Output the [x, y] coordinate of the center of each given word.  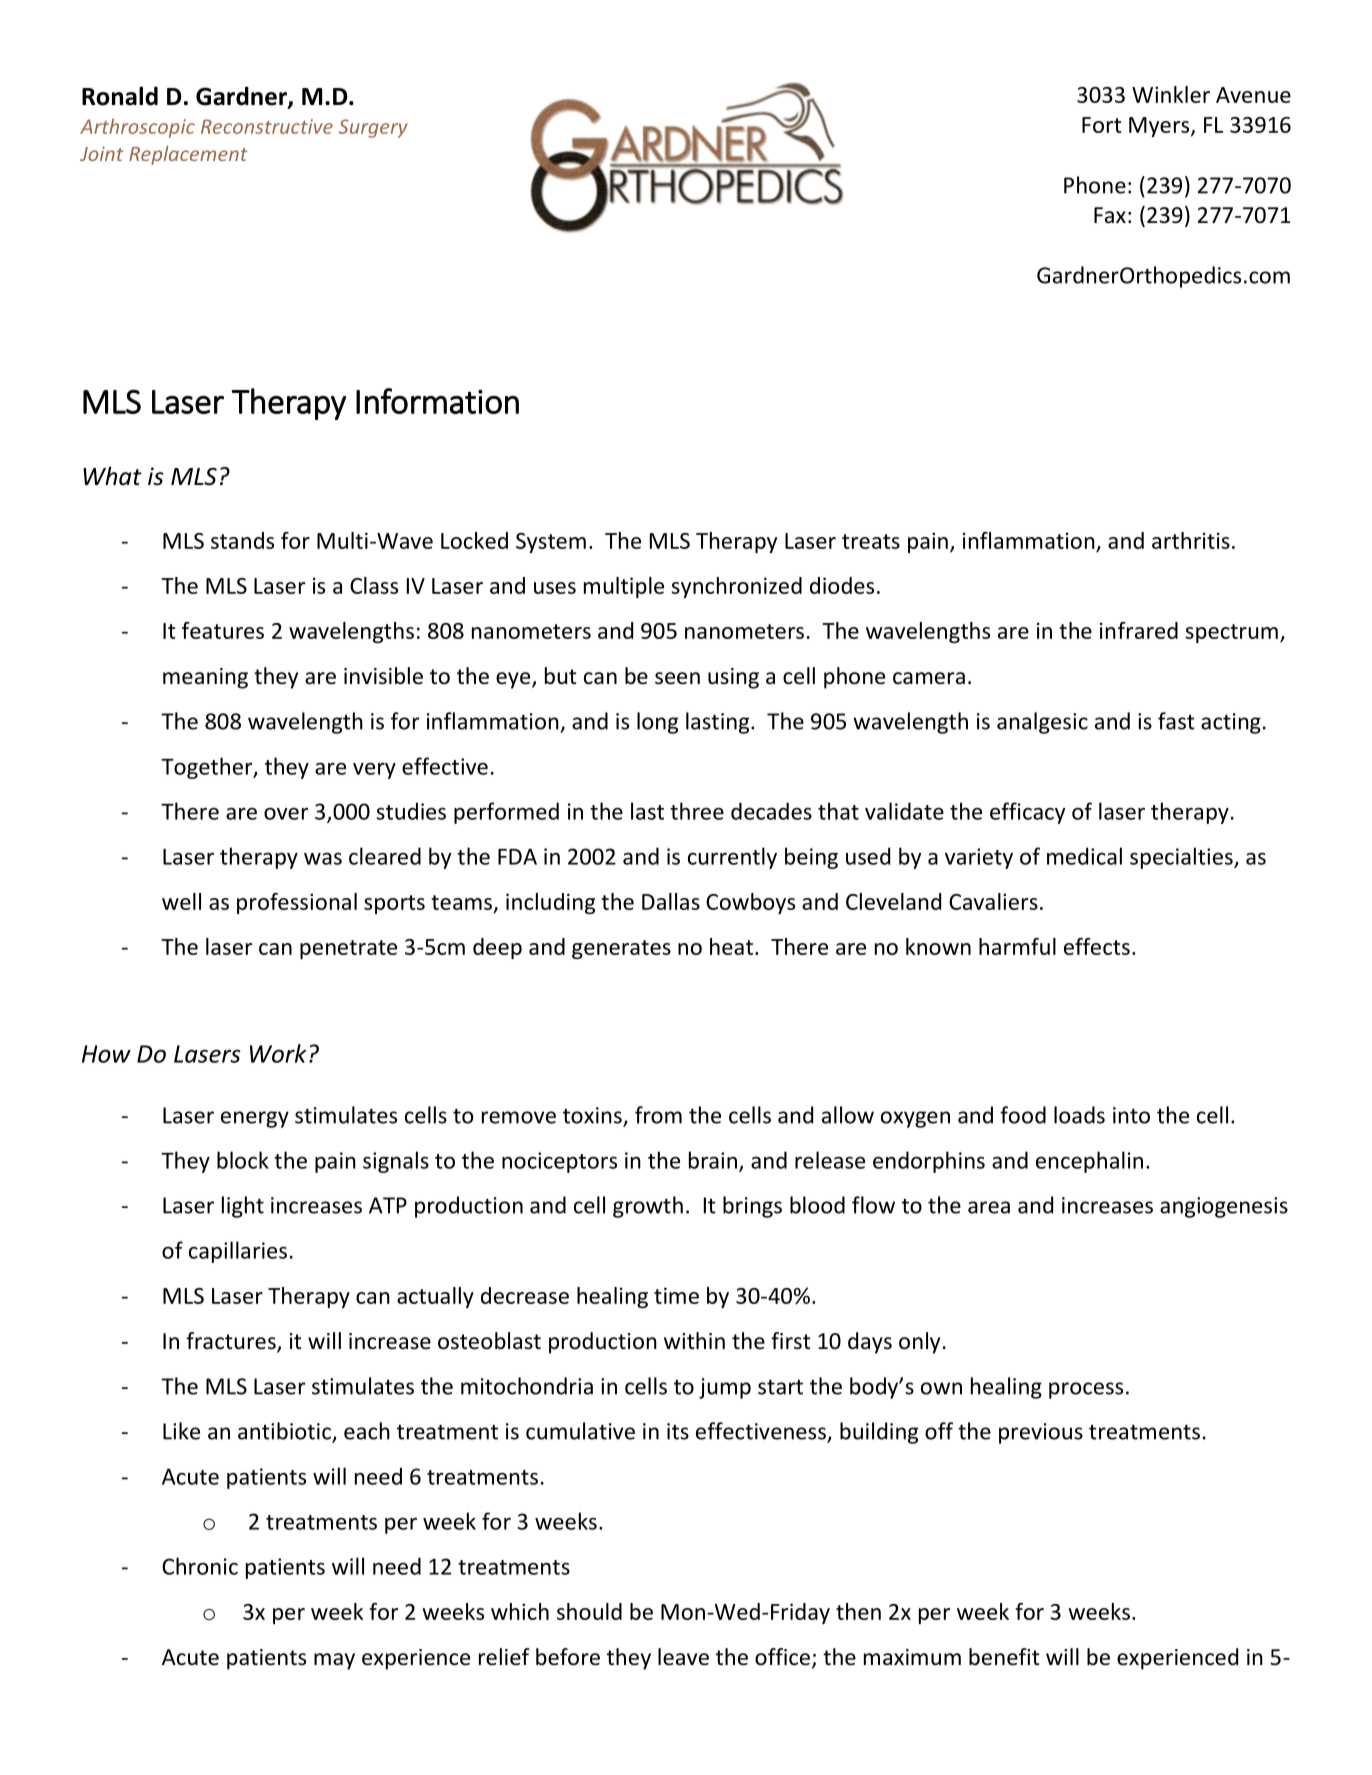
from [658, 1115]
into [1131, 1115]
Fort [1102, 125]
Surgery [373, 128]
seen [677, 678]
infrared [1139, 630]
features [223, 630]
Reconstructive [267, 126]
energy [255, 1119]
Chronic [200, 1566]
